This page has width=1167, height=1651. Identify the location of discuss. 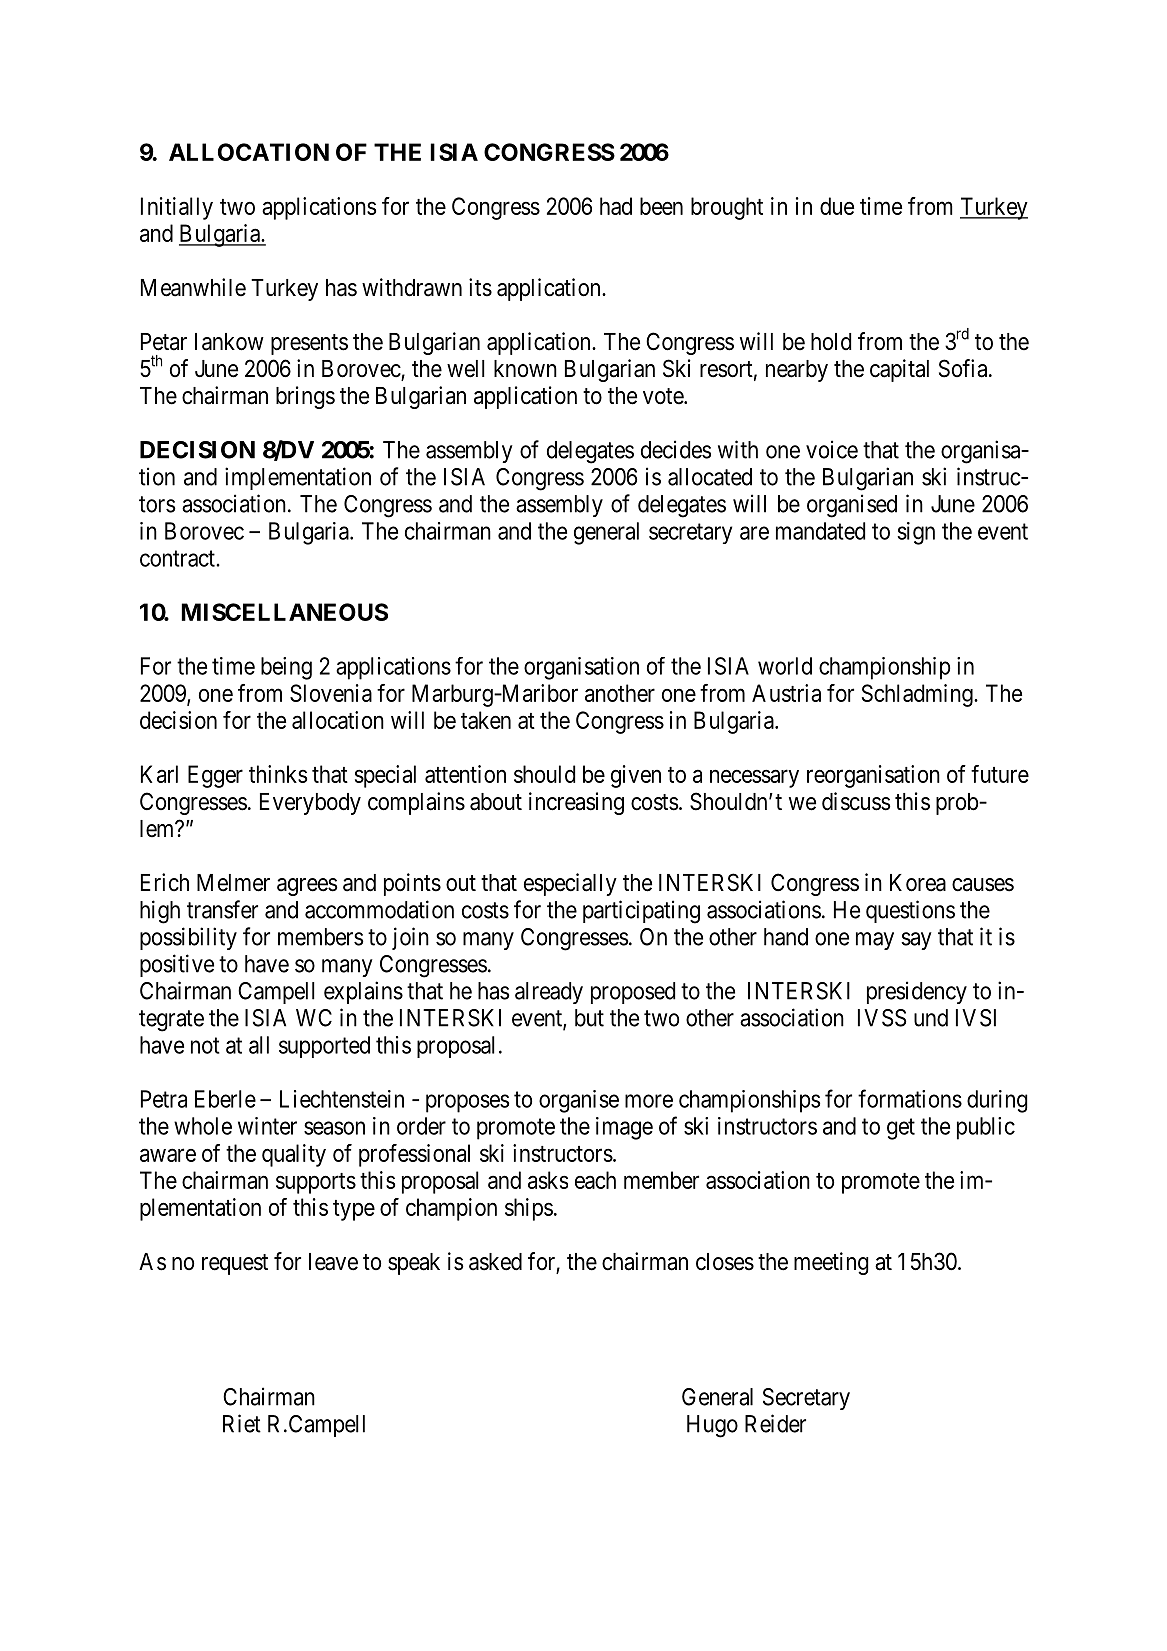
(856, 801).
